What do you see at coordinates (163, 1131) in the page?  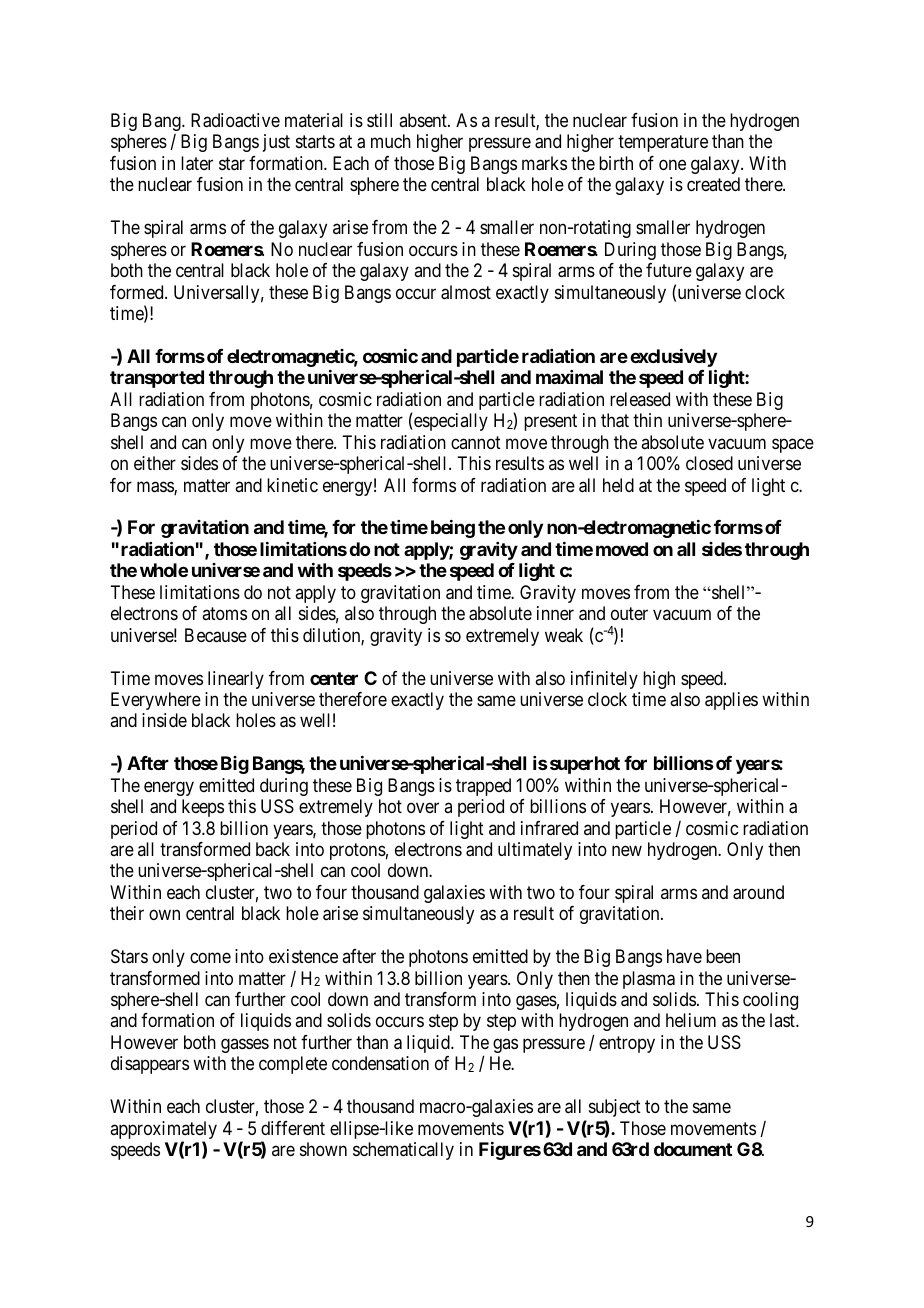 I see `approximately` at bounding box center [163, 1131].
